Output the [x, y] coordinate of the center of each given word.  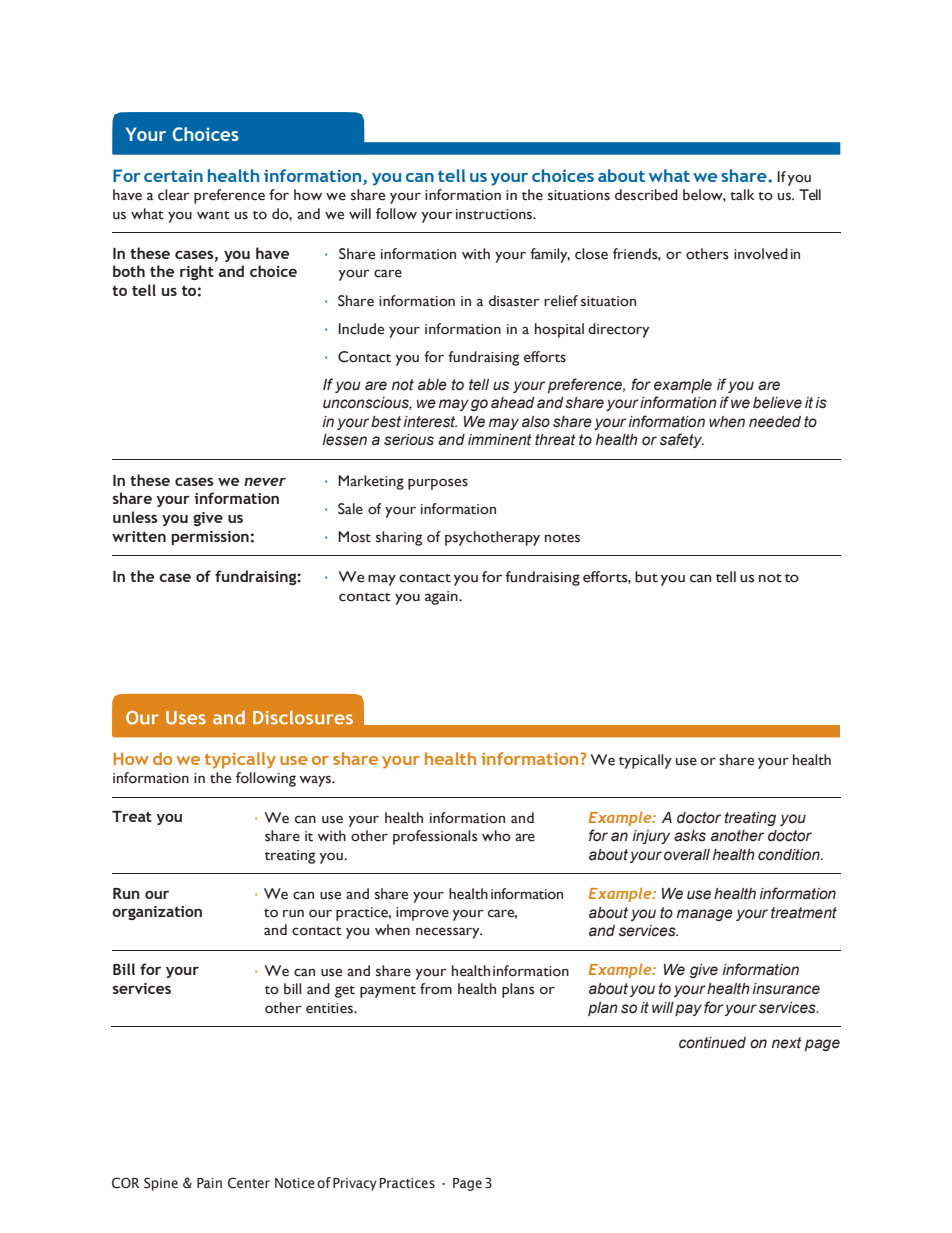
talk [742, 195]
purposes [438, 484]
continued [712, 1043]
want [213, 215]
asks [690, 836]
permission [210, 538]
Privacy [355, 1184]
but [646, 577]
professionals [435, 837]
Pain [209, 1183]
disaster [514, 301]
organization [157, 913]
